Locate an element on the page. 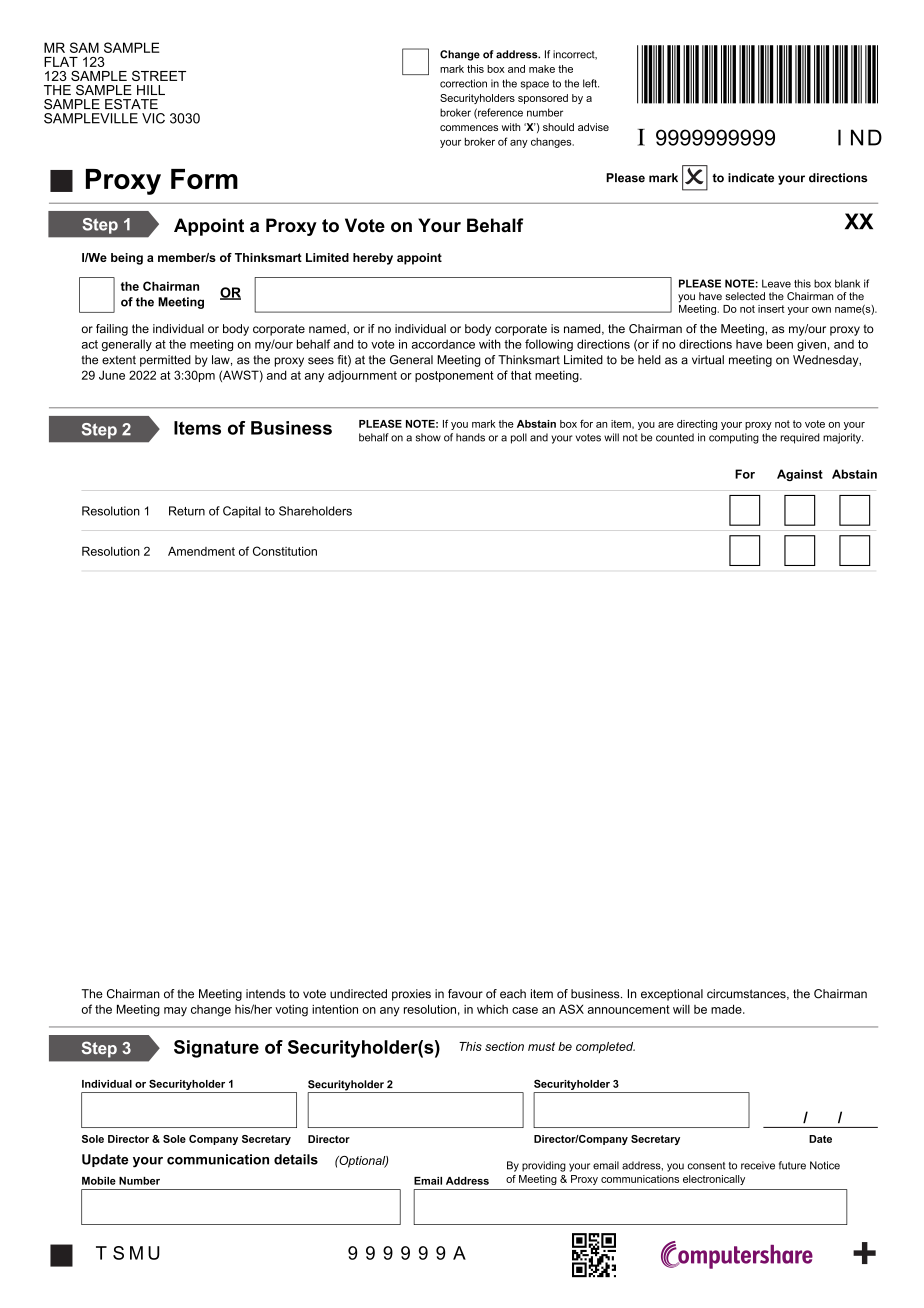 This document has height=1308, width=924. indicate is located at coordinates (751, 178).
